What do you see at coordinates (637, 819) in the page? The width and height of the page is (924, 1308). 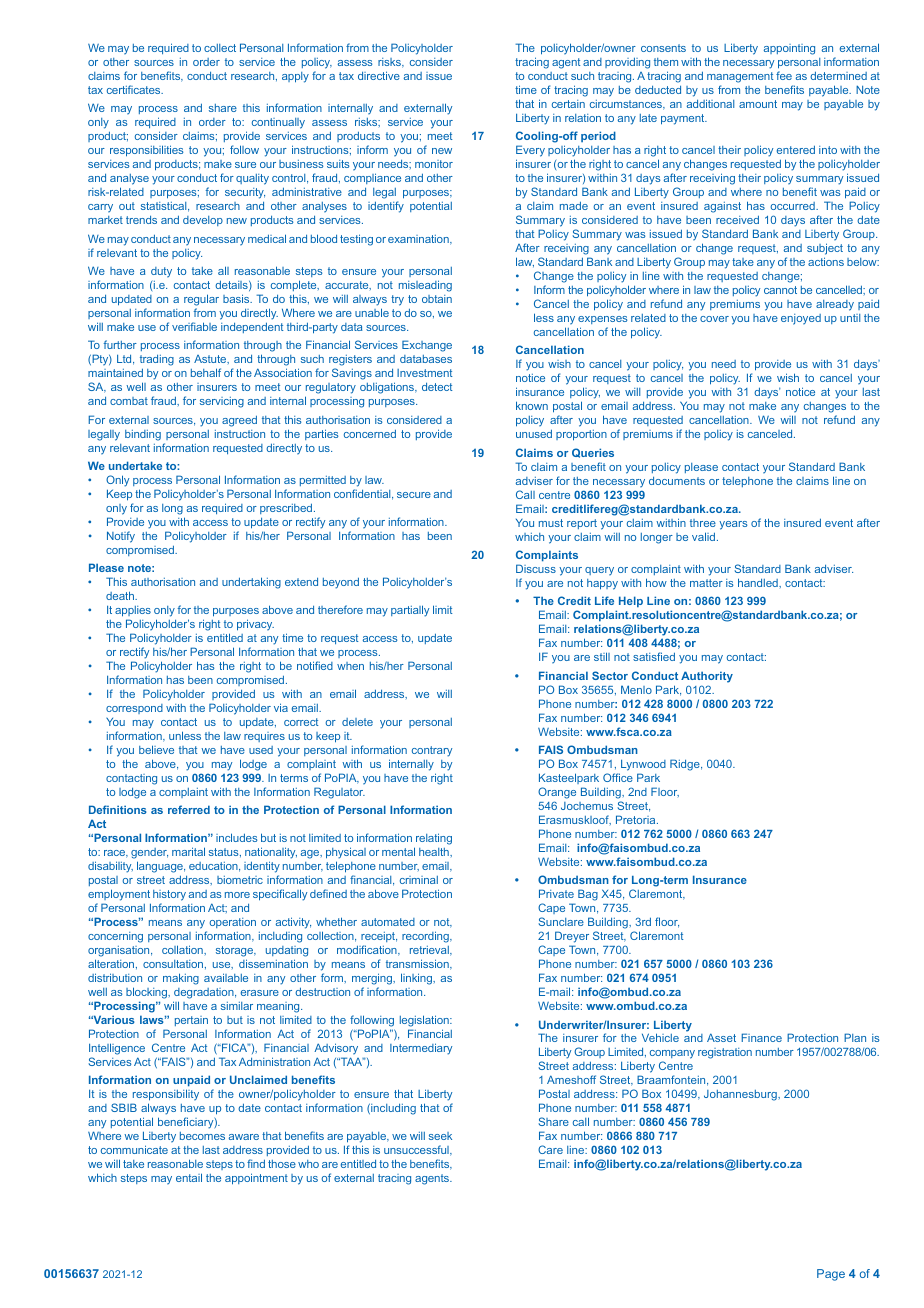 I see `Pretoria` at bounding box center [637, 819].
